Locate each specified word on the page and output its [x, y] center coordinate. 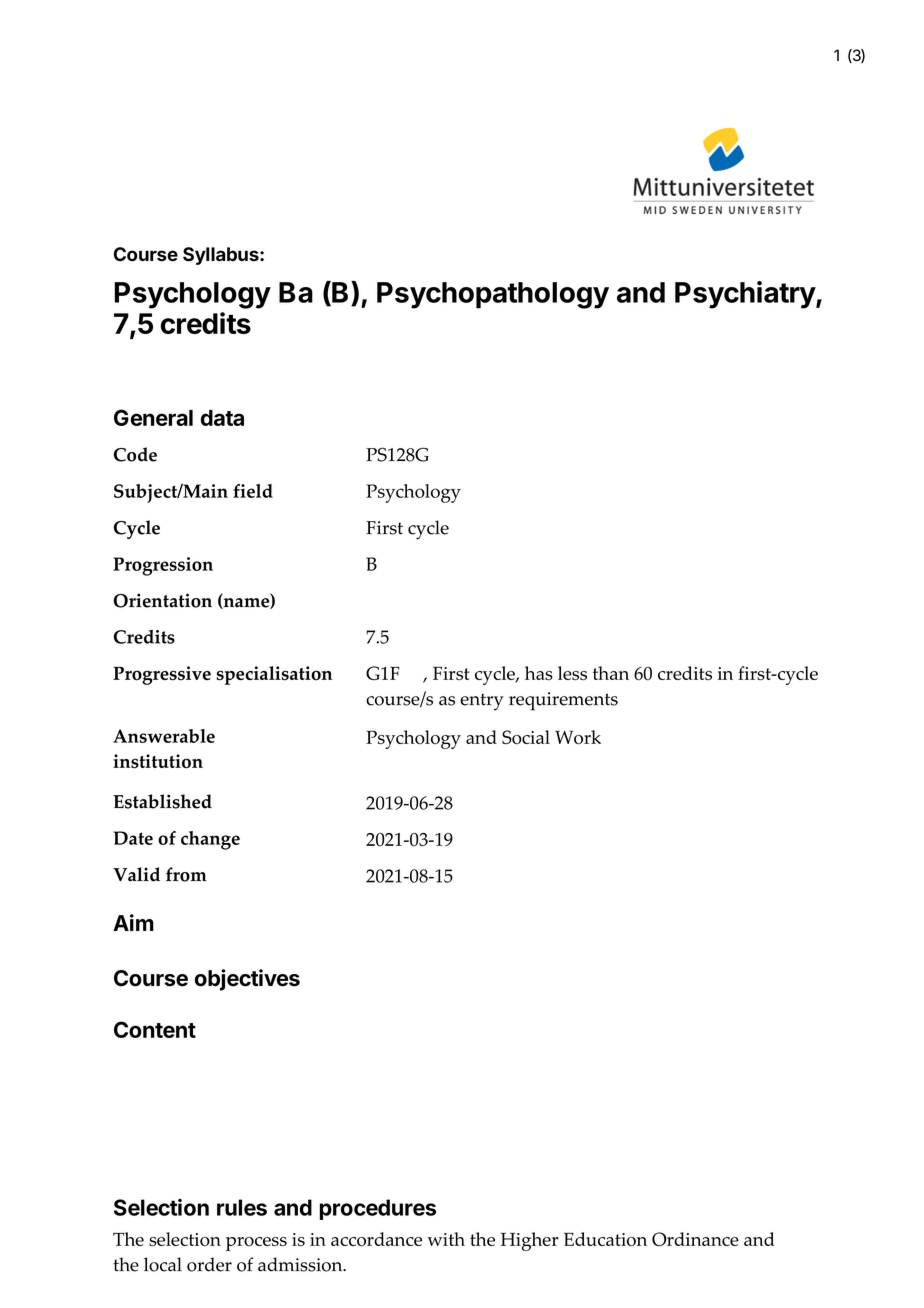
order [209, 1264]
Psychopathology [493, 295]
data [222, 418]
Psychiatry [746, 295]
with [446, 1239]
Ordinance [695, 1239]
